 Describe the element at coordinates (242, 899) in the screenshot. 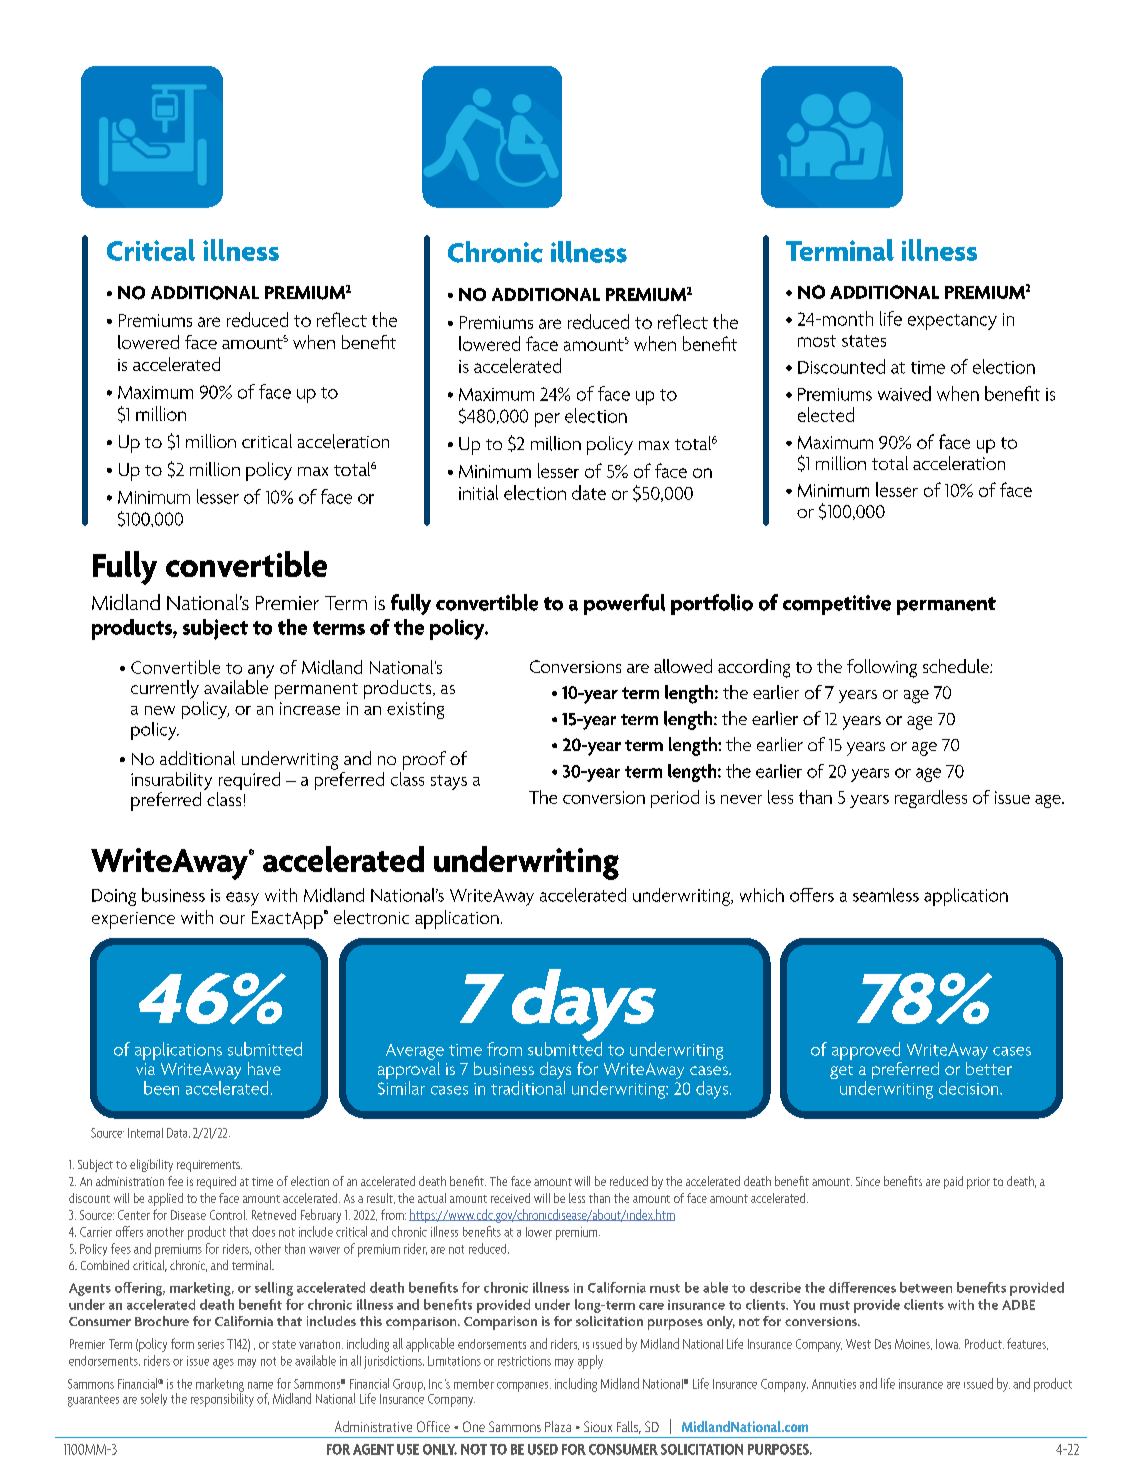

I see `easy` at that location.
